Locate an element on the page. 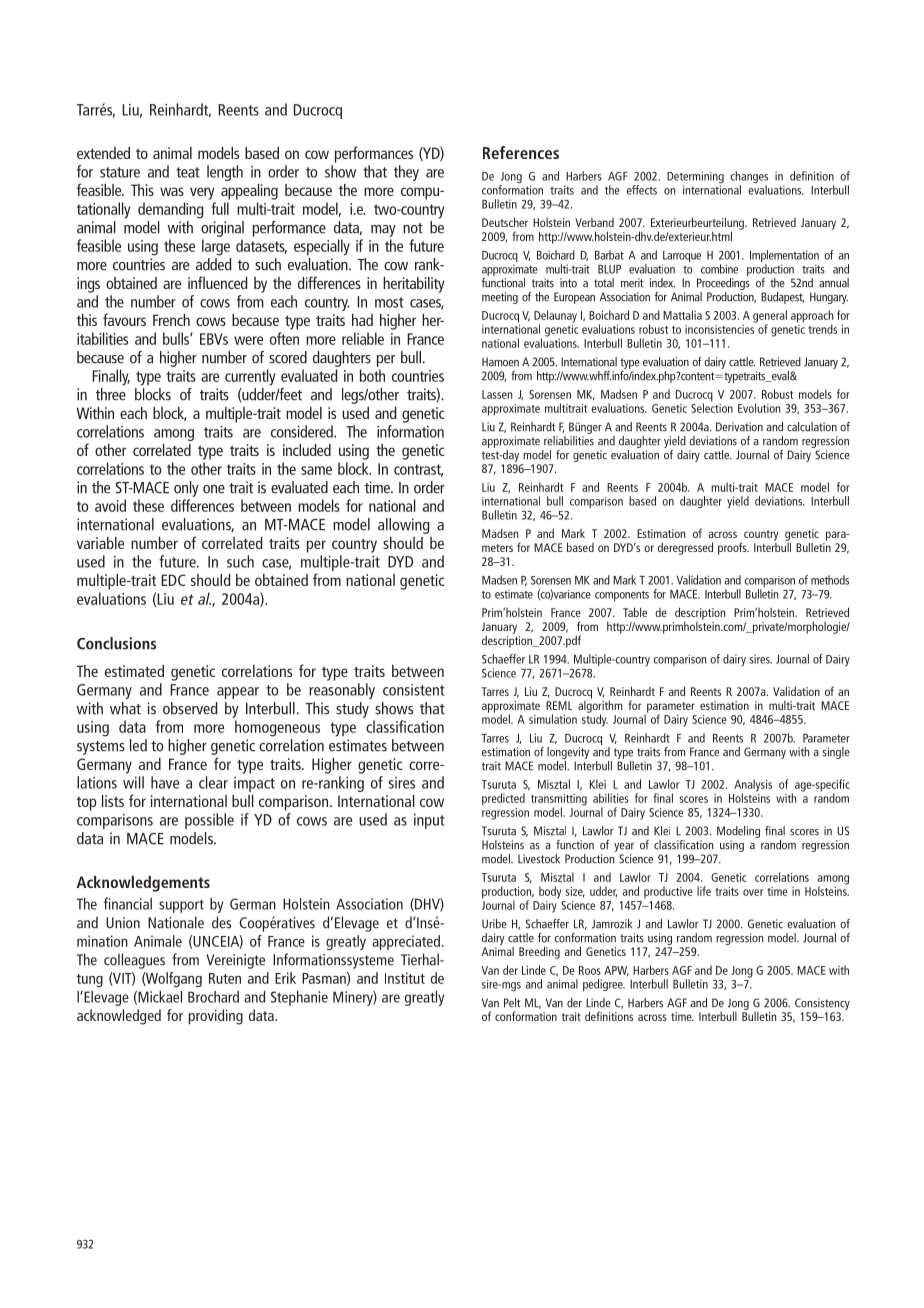 The height and width of the image is (1308, 924). they is located at coordinates (406, 173).
